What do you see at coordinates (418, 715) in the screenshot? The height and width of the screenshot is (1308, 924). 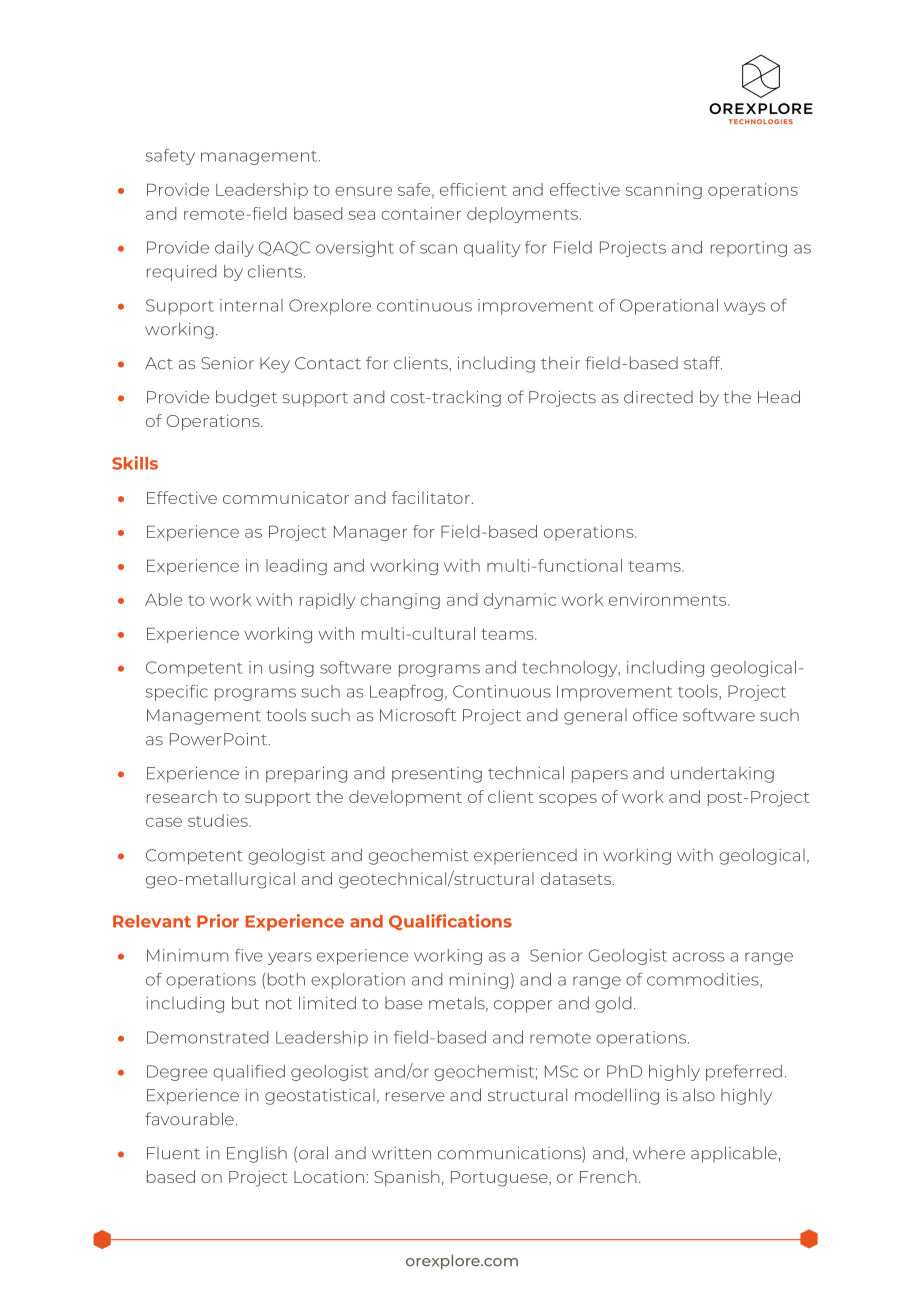 I see `Microsoft` at bounding box center [418, 715].
